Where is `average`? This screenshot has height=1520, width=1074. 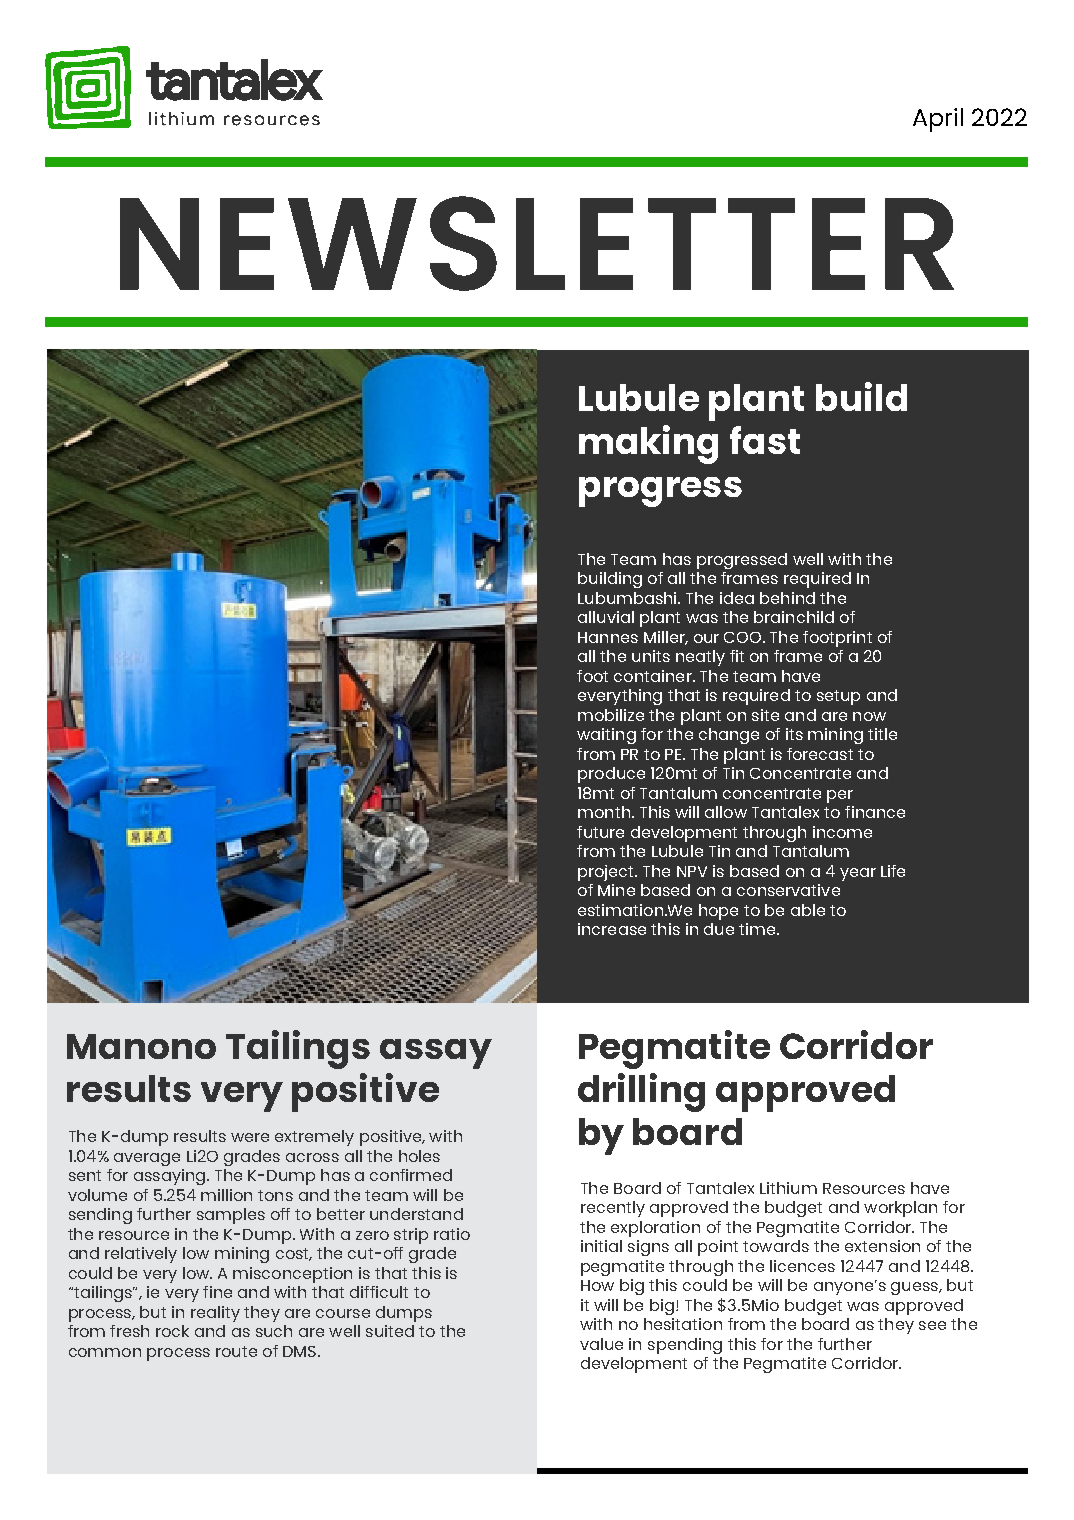 average is located at coordinates (147, 1159).
